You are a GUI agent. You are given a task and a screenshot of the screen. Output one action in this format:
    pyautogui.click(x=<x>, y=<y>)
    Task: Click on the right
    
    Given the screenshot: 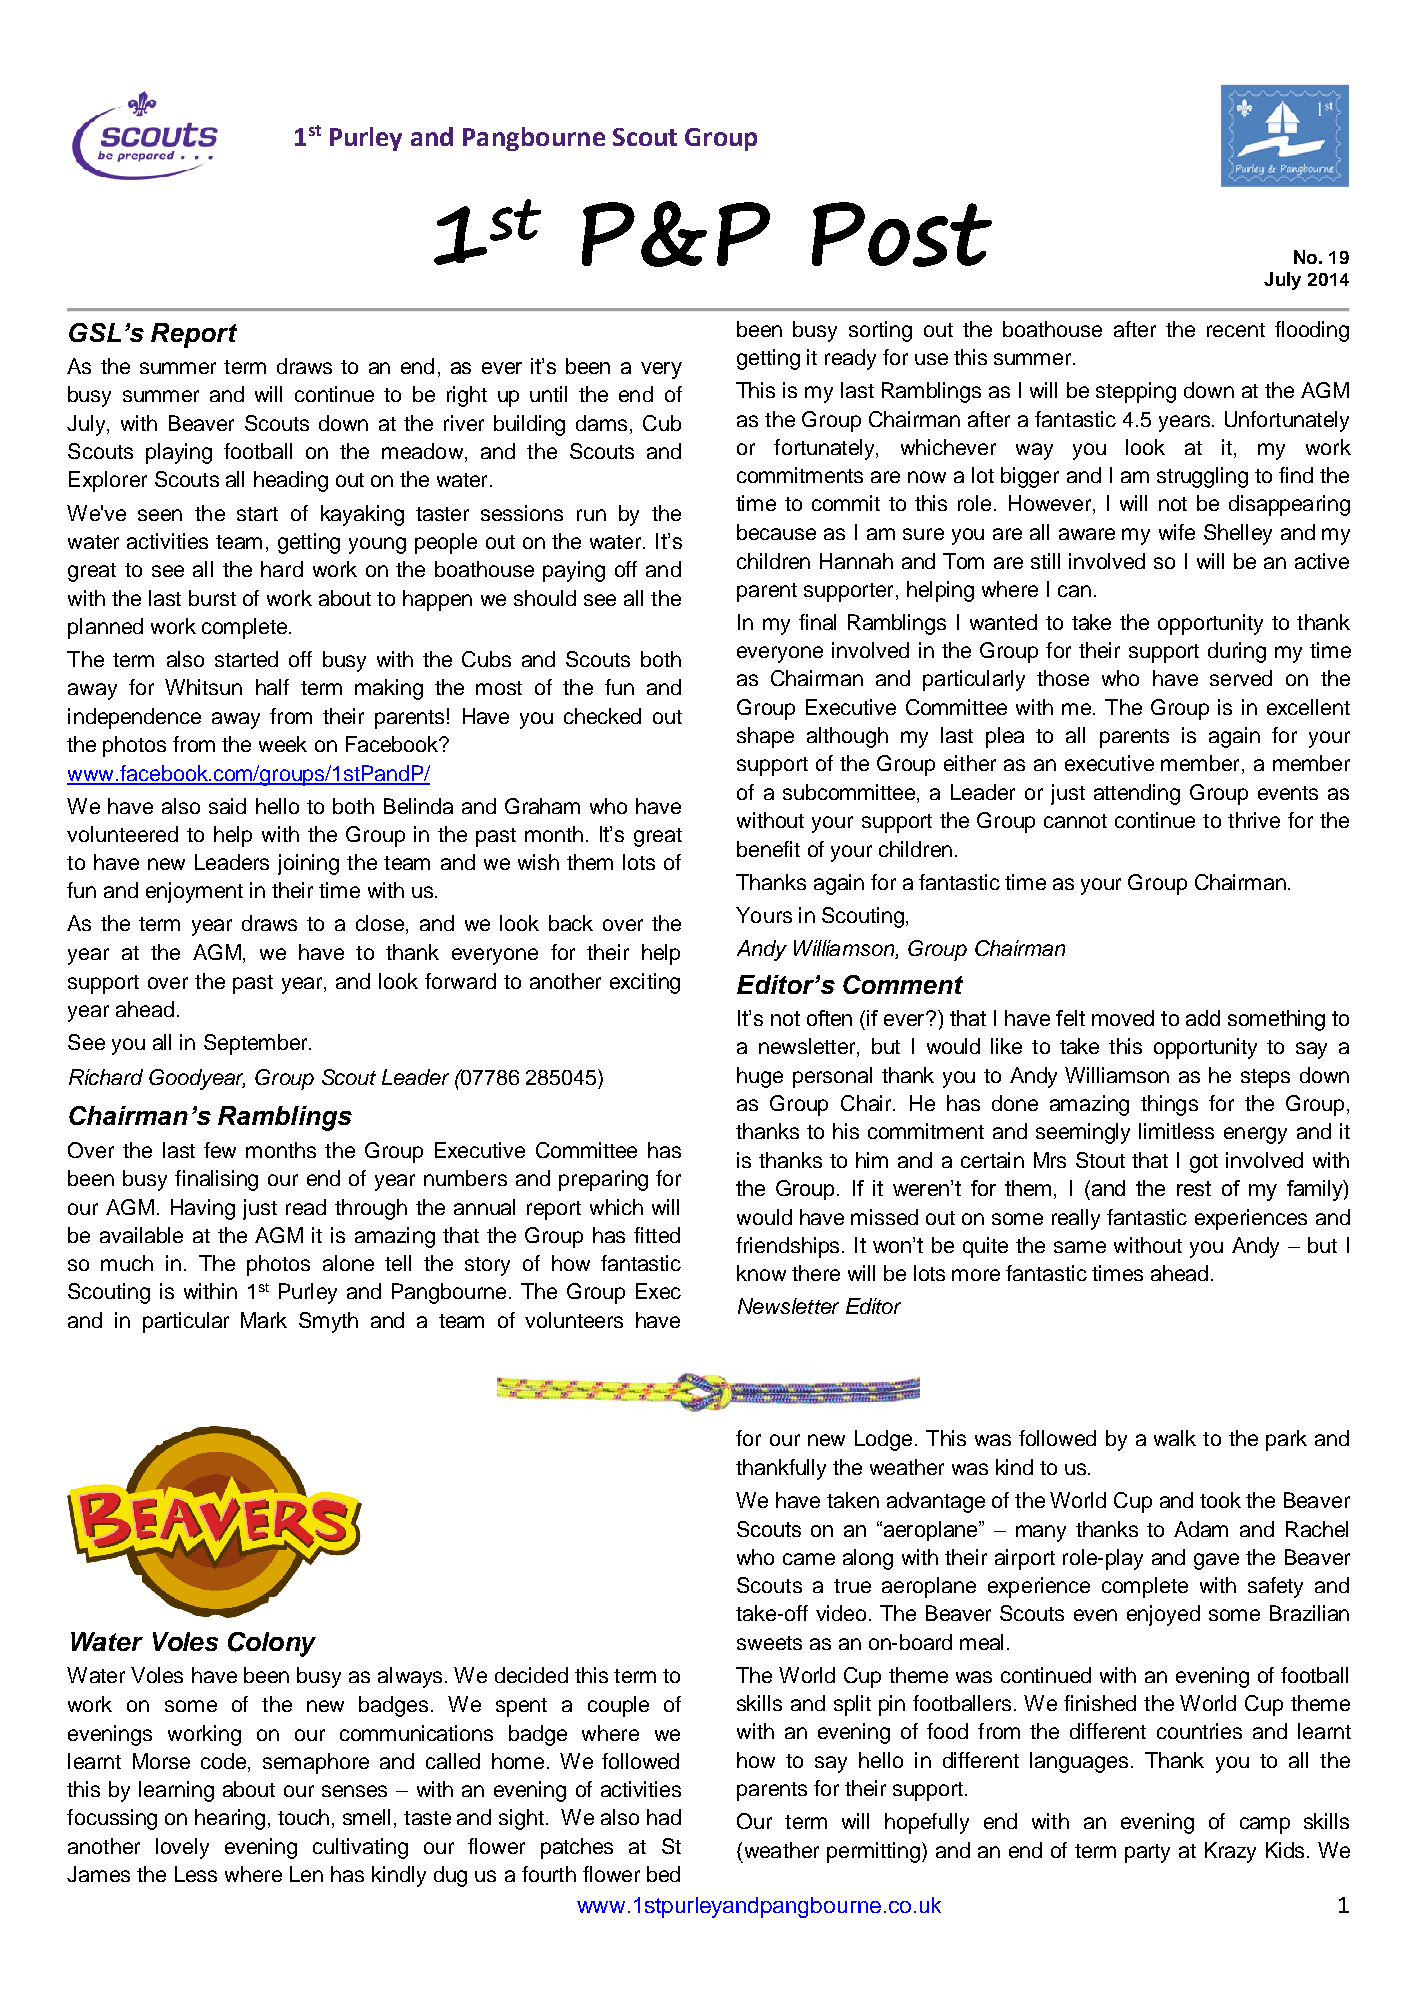 What is the action you would take?
    pyautogui.click(x=467, y=396)
